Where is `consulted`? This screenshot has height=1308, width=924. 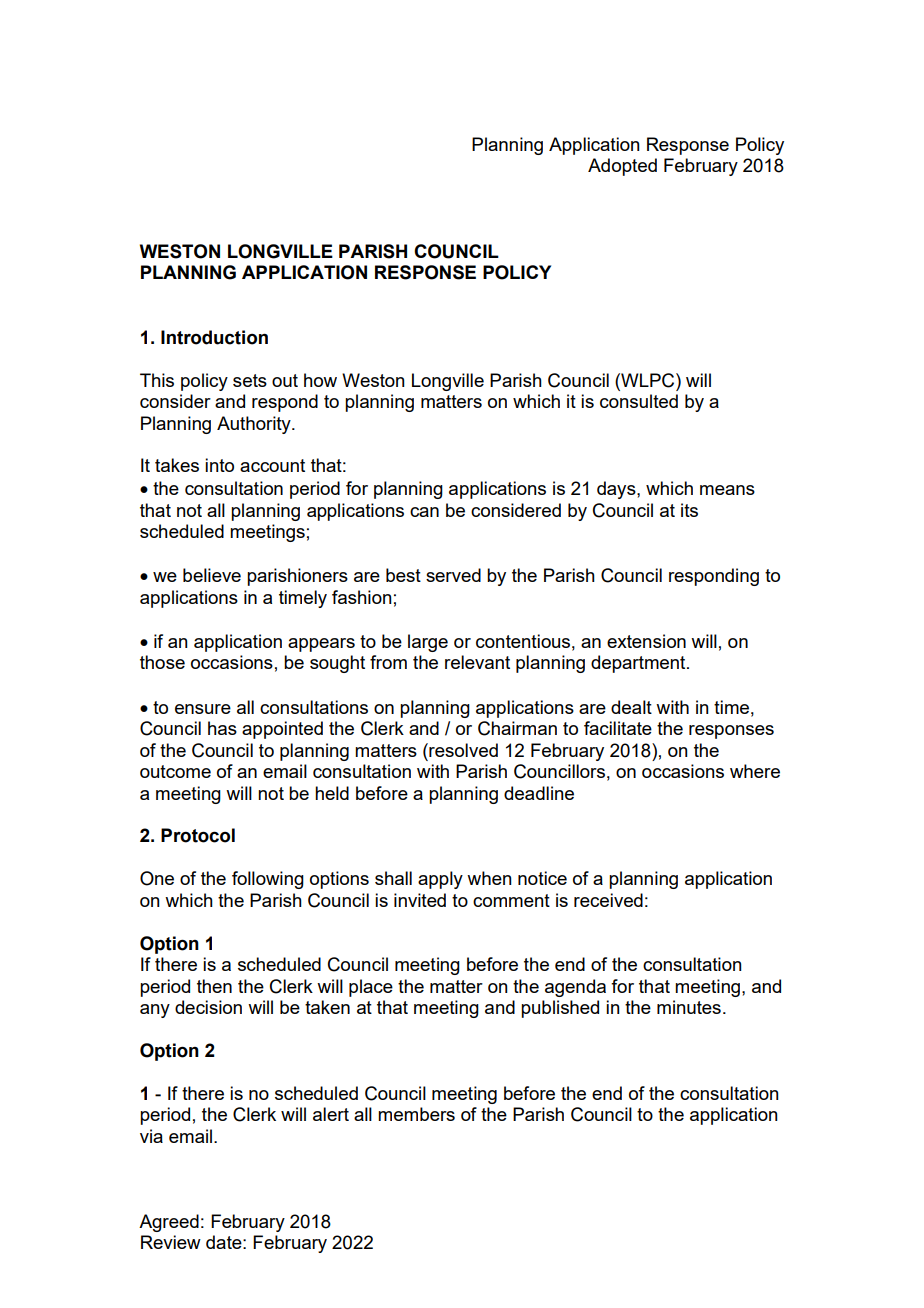
consulted is located at coordinates (639, 401).
